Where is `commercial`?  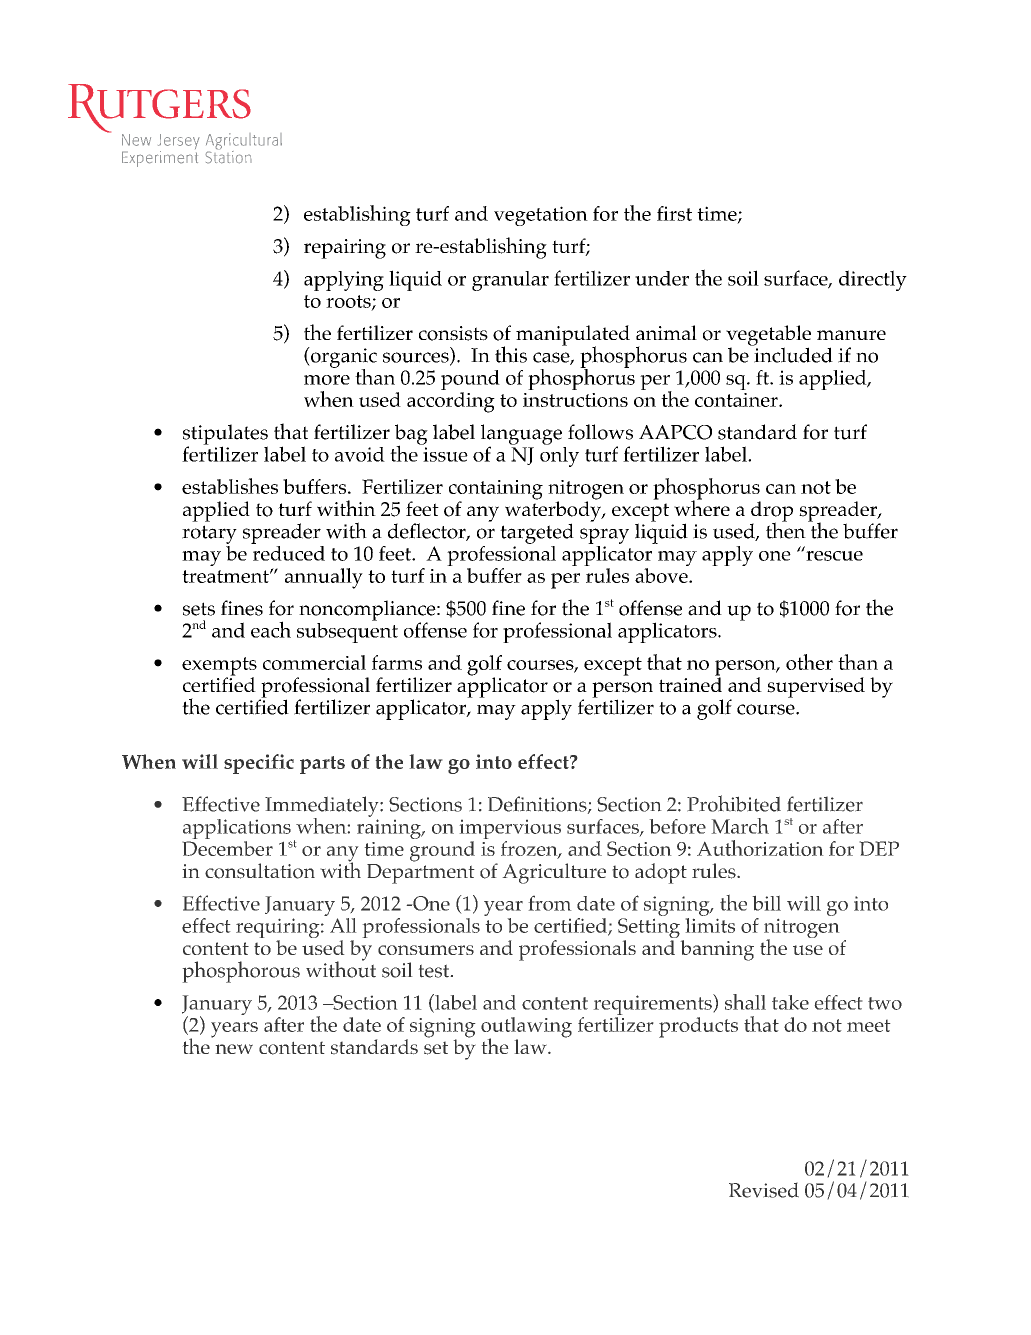 commercial is located at coordinates (314, 662).
